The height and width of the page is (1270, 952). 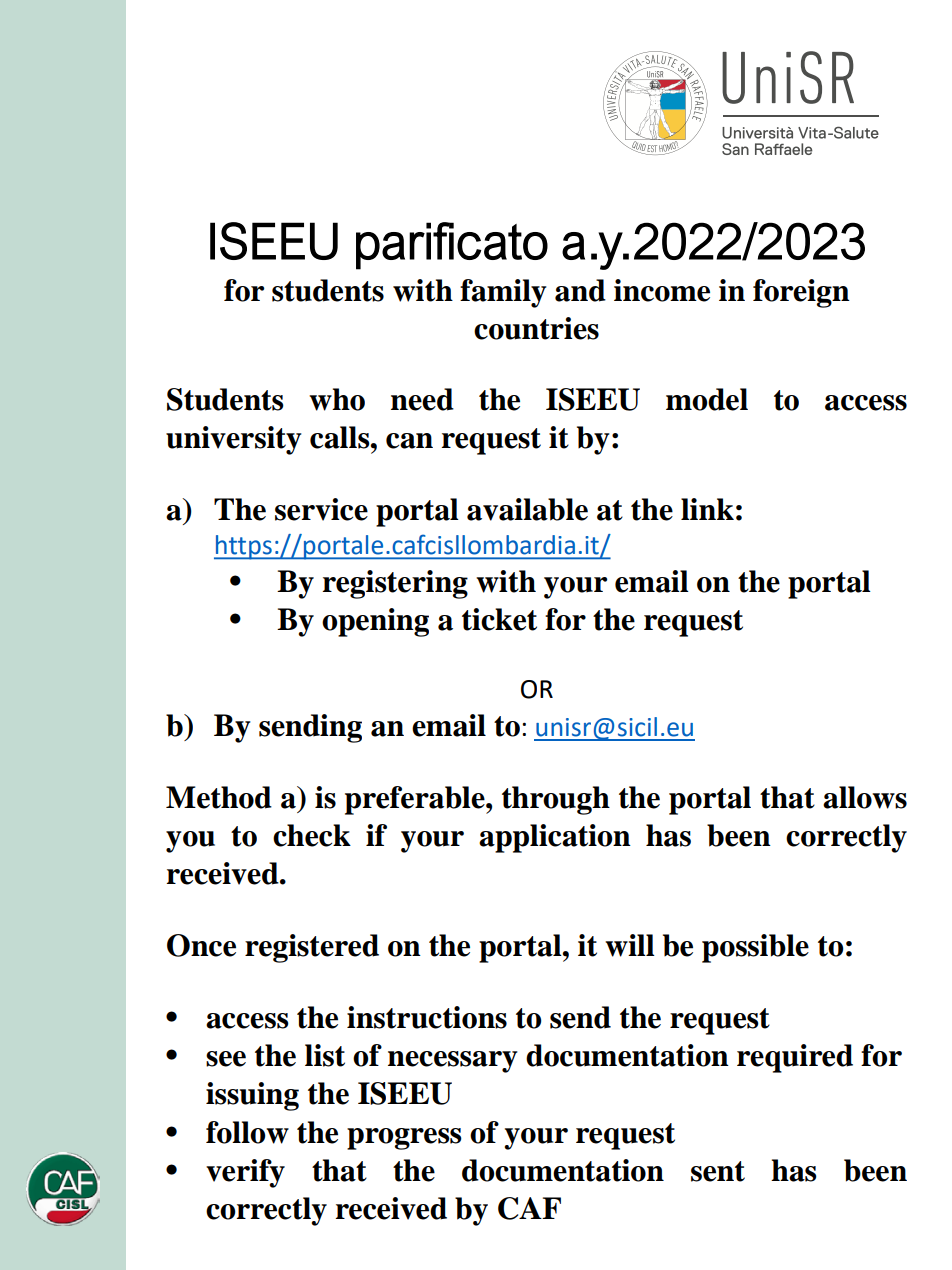 I want to click on progress, so click(x=404, y=1139).
